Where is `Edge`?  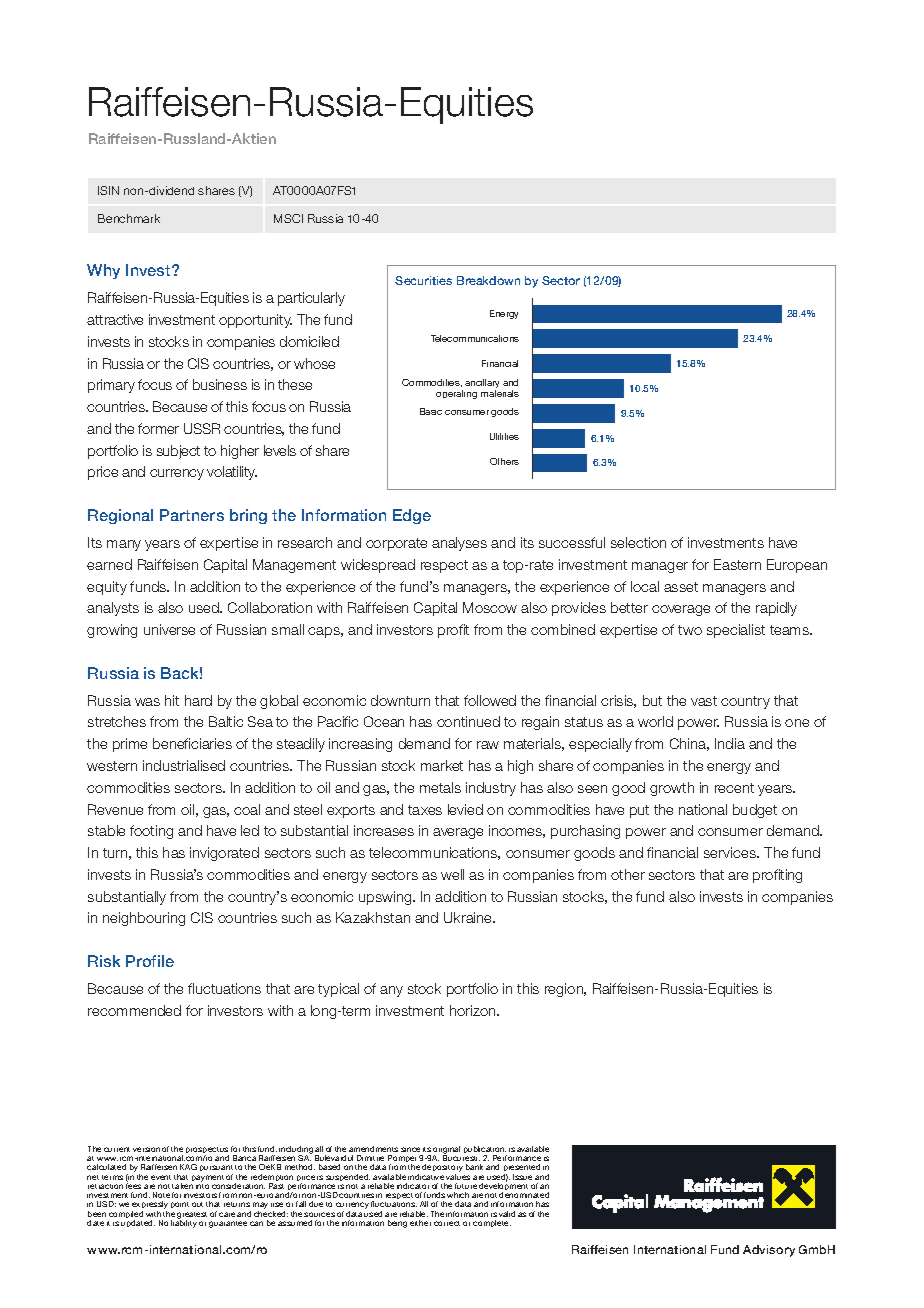
Edge is located at coordinates (412, 516).
